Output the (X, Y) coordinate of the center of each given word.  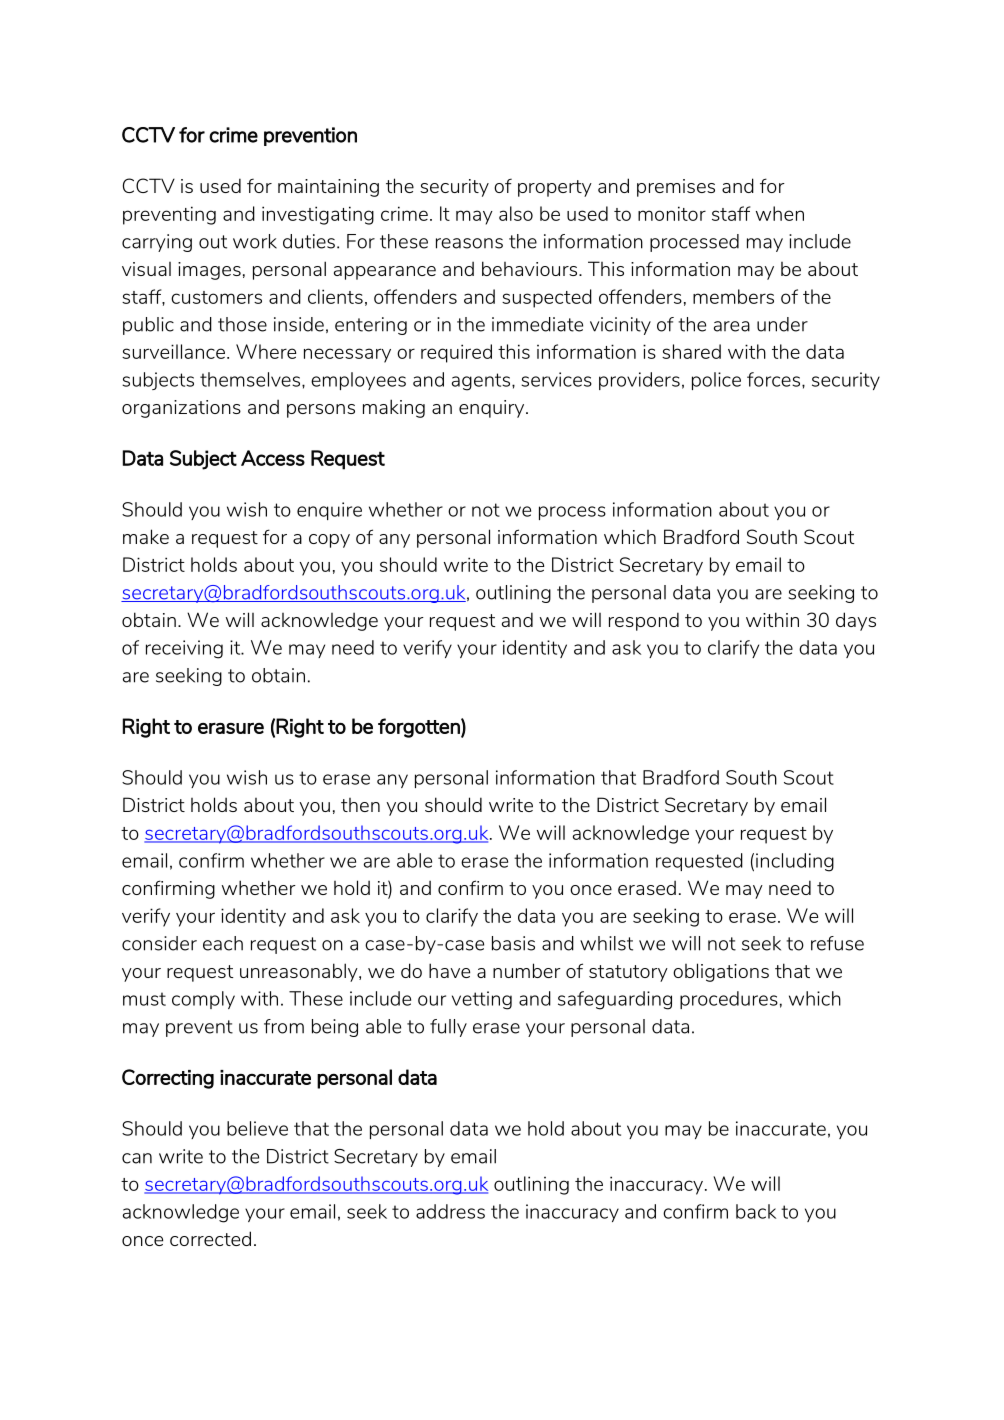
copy (329, 541)
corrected (210, 1238)
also (516, 213)
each (223, 943)
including (795, 862)
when (780, 213)
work (255, 241)
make (146, 536)
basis (513, 943)
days (856, 621)
